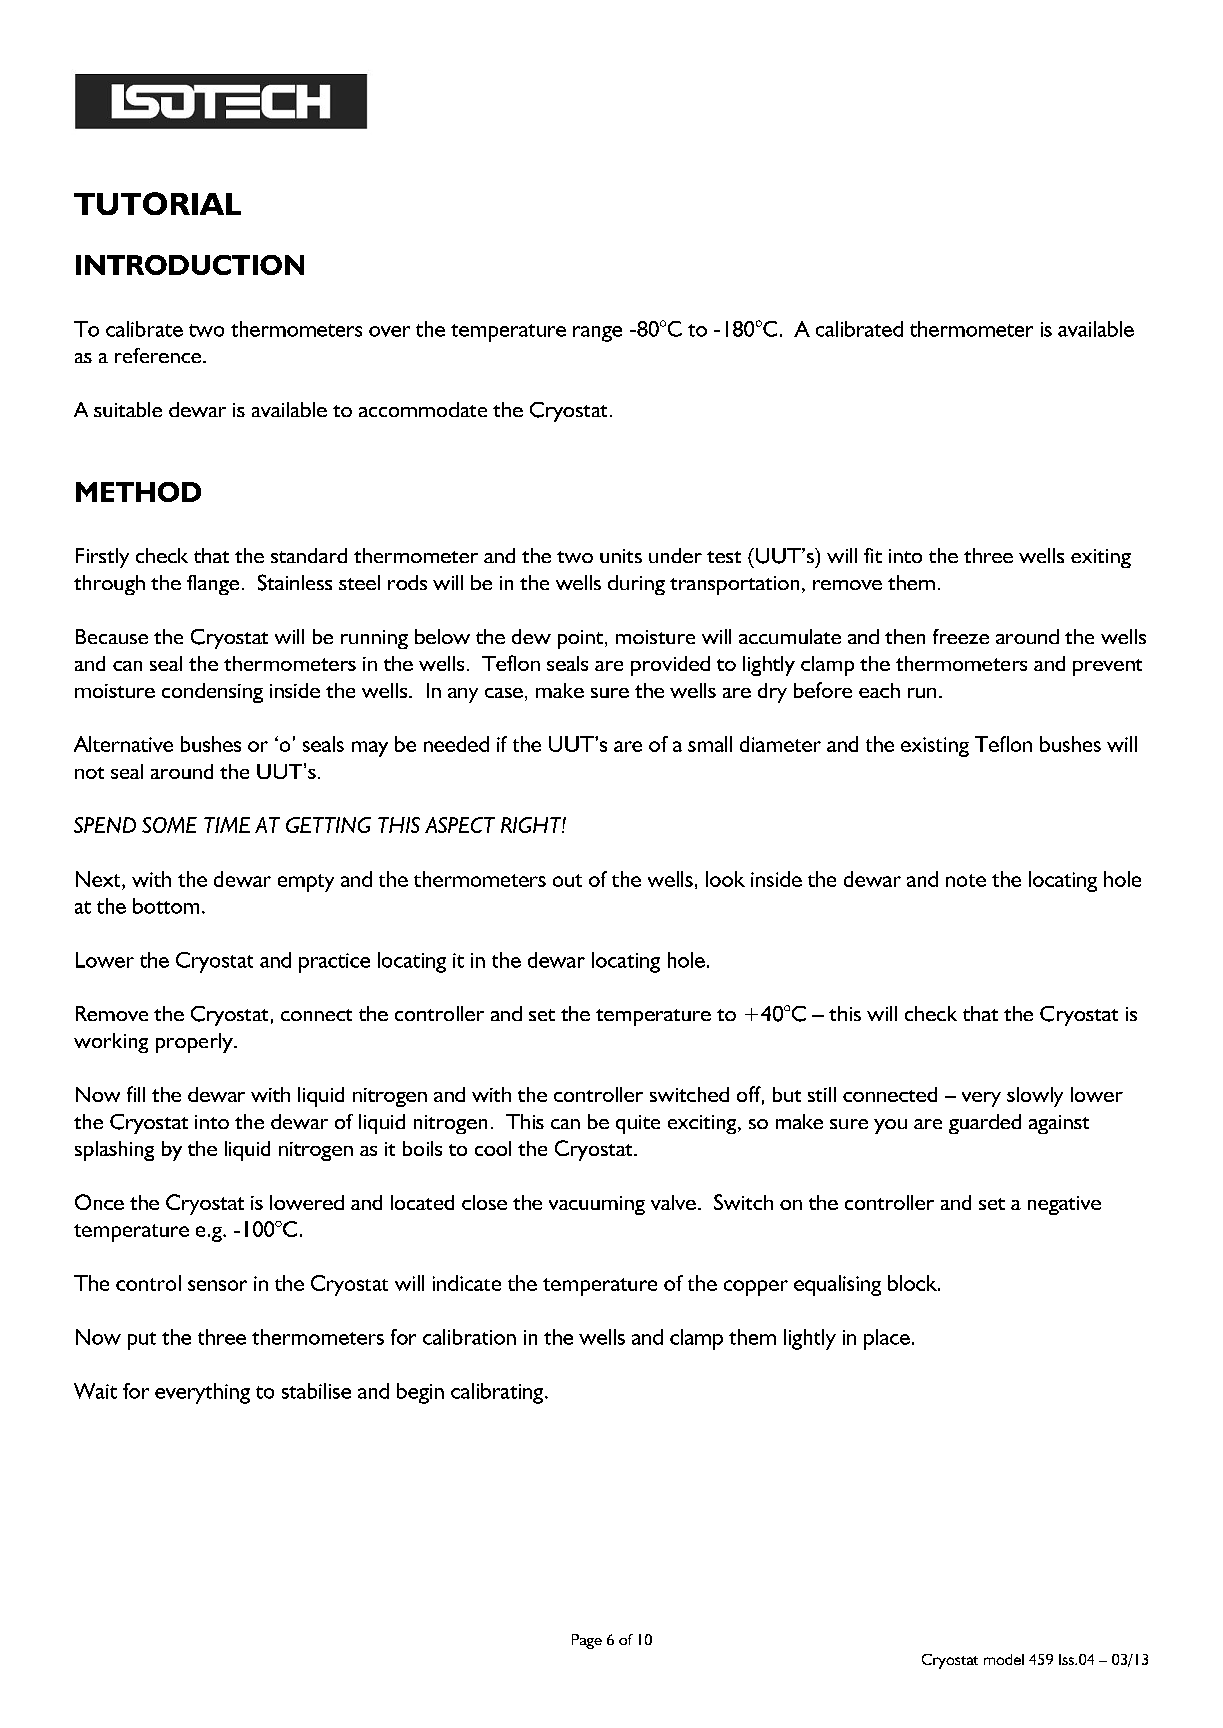 This page has height=1728, width=1223. I want to click on vacuuming, so click(597, 1205).
